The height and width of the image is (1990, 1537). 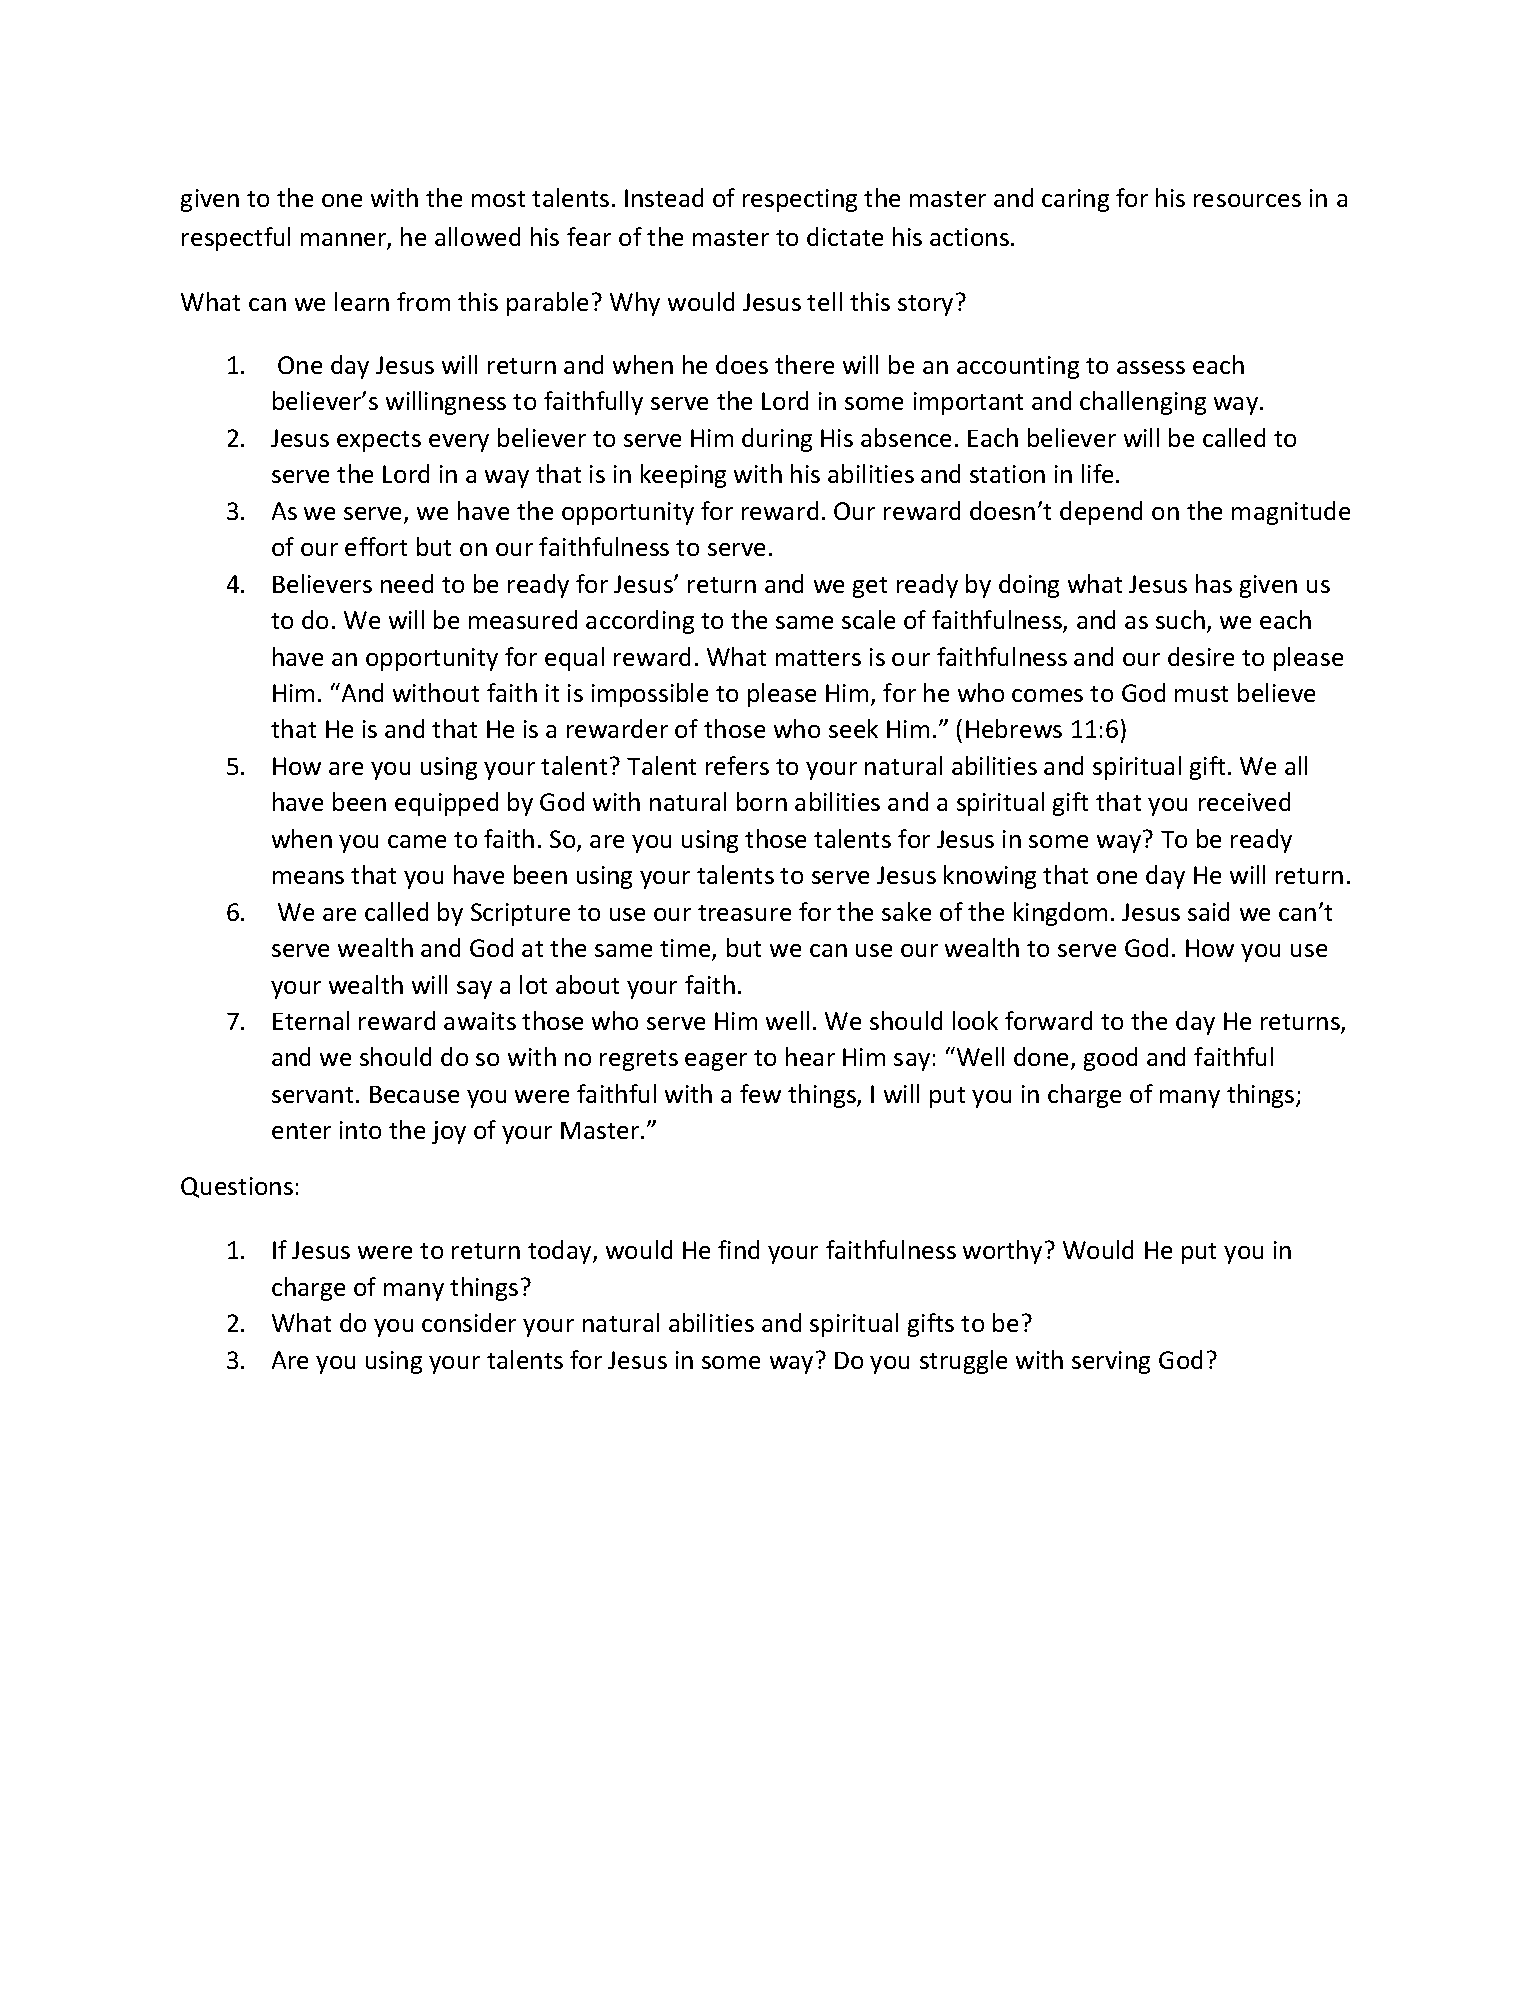 What do you see at coordinates (477, 236) in the image?
I see `allowed` at bounding box center [477, 236].
